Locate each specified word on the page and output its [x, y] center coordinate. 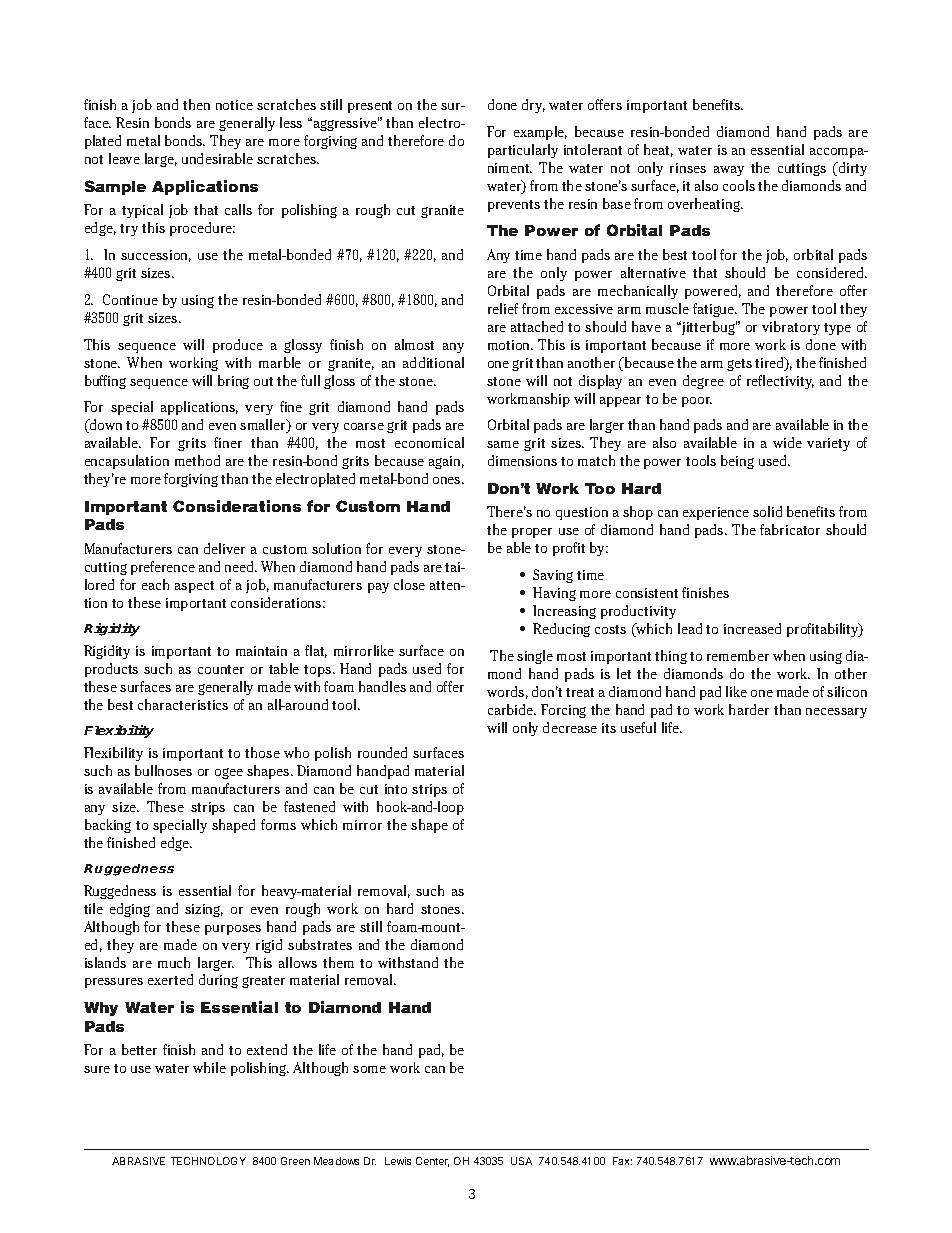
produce [238, 346]
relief [503, 308]
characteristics [183, 704]
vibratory [791, 328]
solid [767, 511]
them [338, 962]
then [196, 104]
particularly [523, 151]
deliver [224, 548]
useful [638, 727]
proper [532, 533]
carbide [512, 709]
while [209, 1067]
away [729, 171]
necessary [836, 713]
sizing [204, 910]
